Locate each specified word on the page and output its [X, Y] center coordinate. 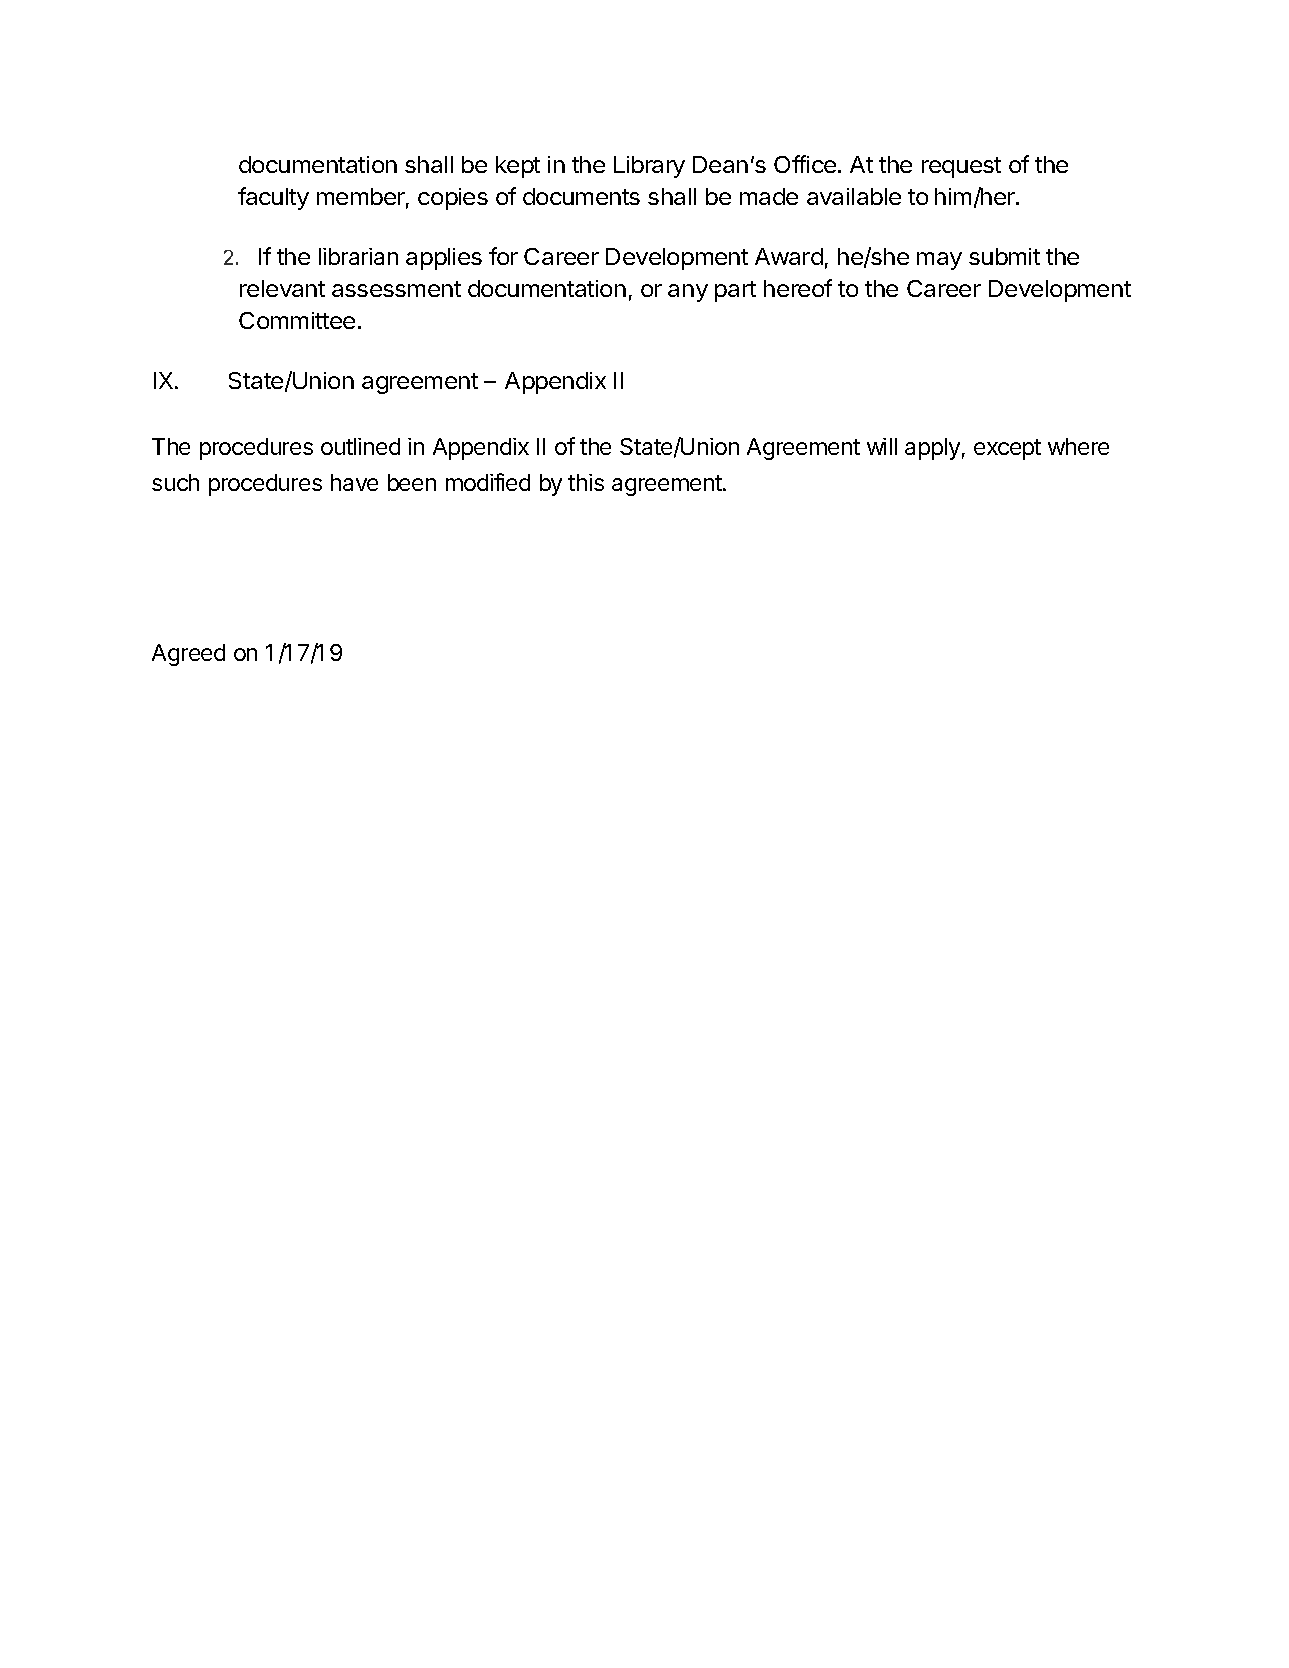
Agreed [188, 655]
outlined [360, 446]
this [586, 482]
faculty [273, 198]
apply [932, 449]
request [961, 167]
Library [649, 167]
